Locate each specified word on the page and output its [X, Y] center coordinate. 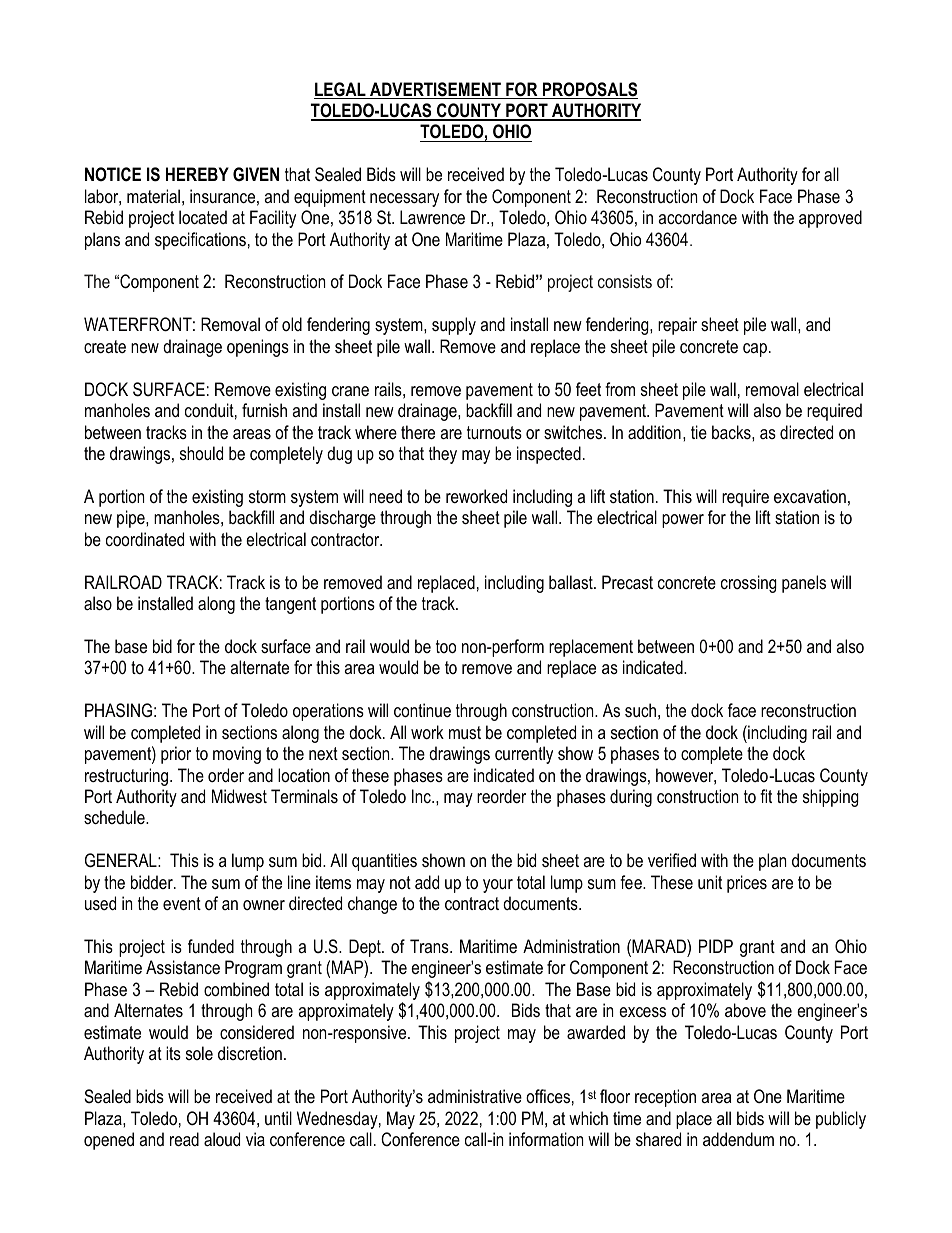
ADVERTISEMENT [435, 90]
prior [176, 755]
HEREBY [197, 174]
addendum [738, 1139]
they [443, 455]
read [184, 1139]
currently [524, 755]
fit [766, 796]
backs [732, 432]
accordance [697, 217]
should [201, 453]
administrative [475, 1096]
